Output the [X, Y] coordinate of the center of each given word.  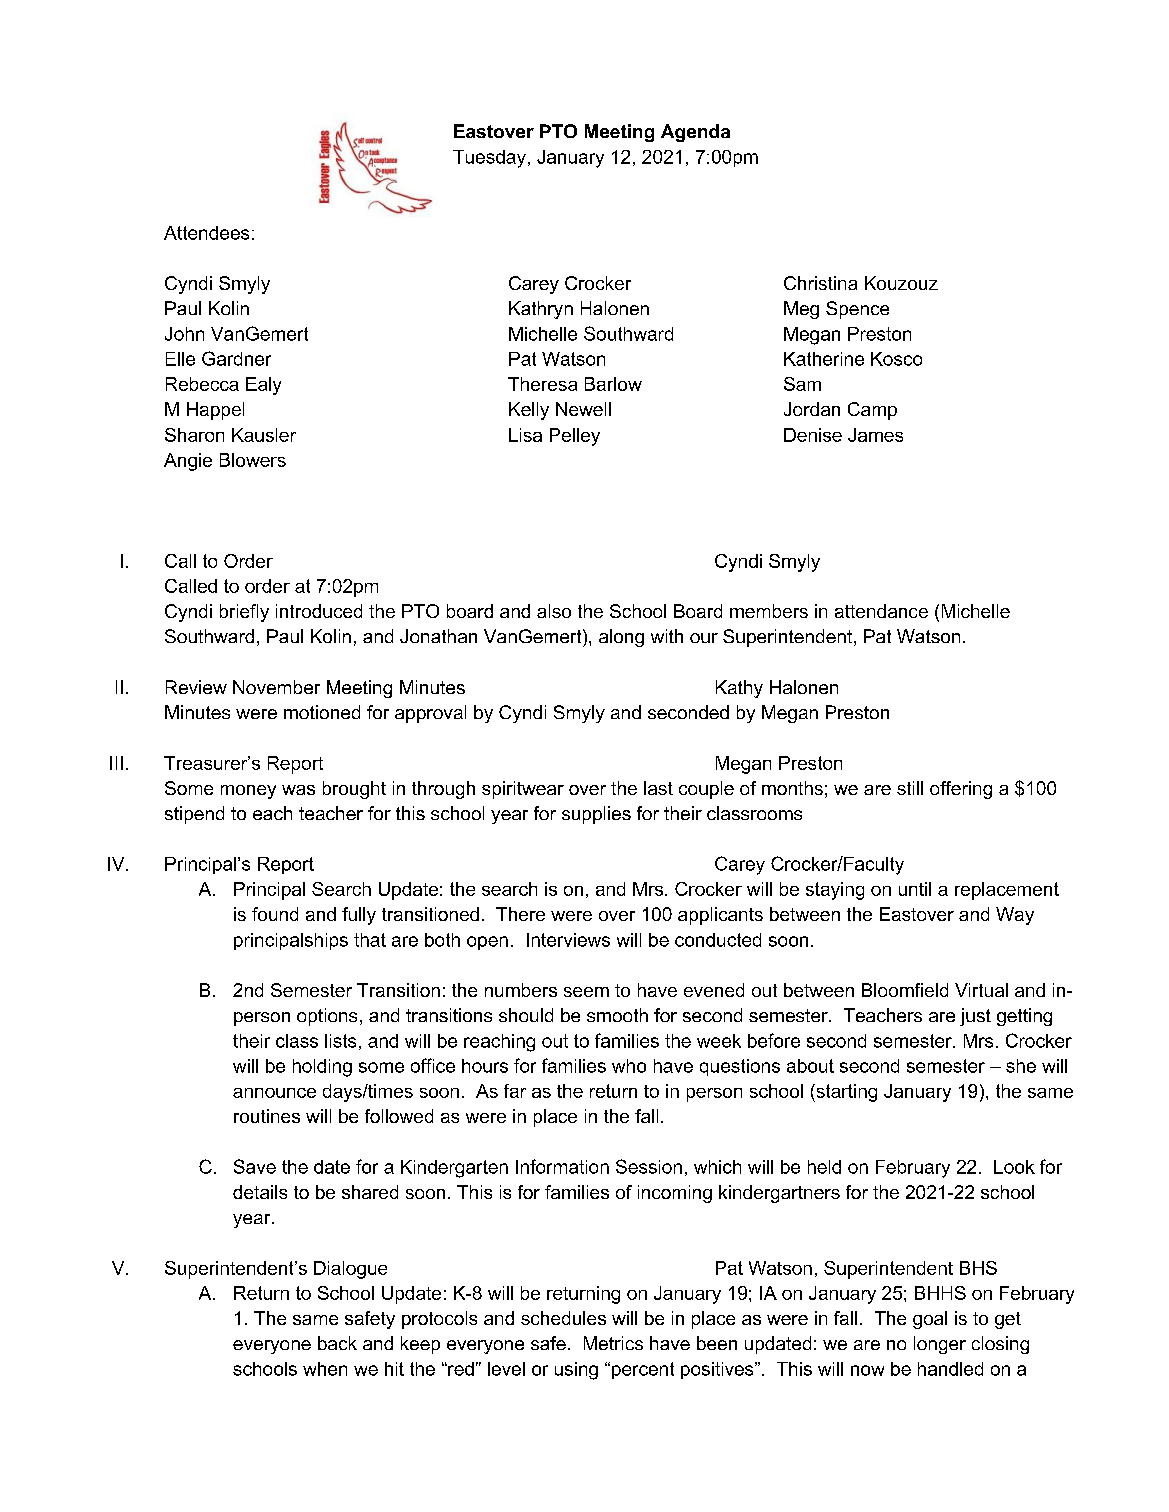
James [875, 435]
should [526, 1015]
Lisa [525, 435]
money [248, 792]
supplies [596, 815]
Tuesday [489, 159]
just [975, 1017]
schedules [563, 1318]
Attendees [206, 233]
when [325, 1369]
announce [274, 1093]
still [910, 788]
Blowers [253, 460]
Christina [820, 283]
